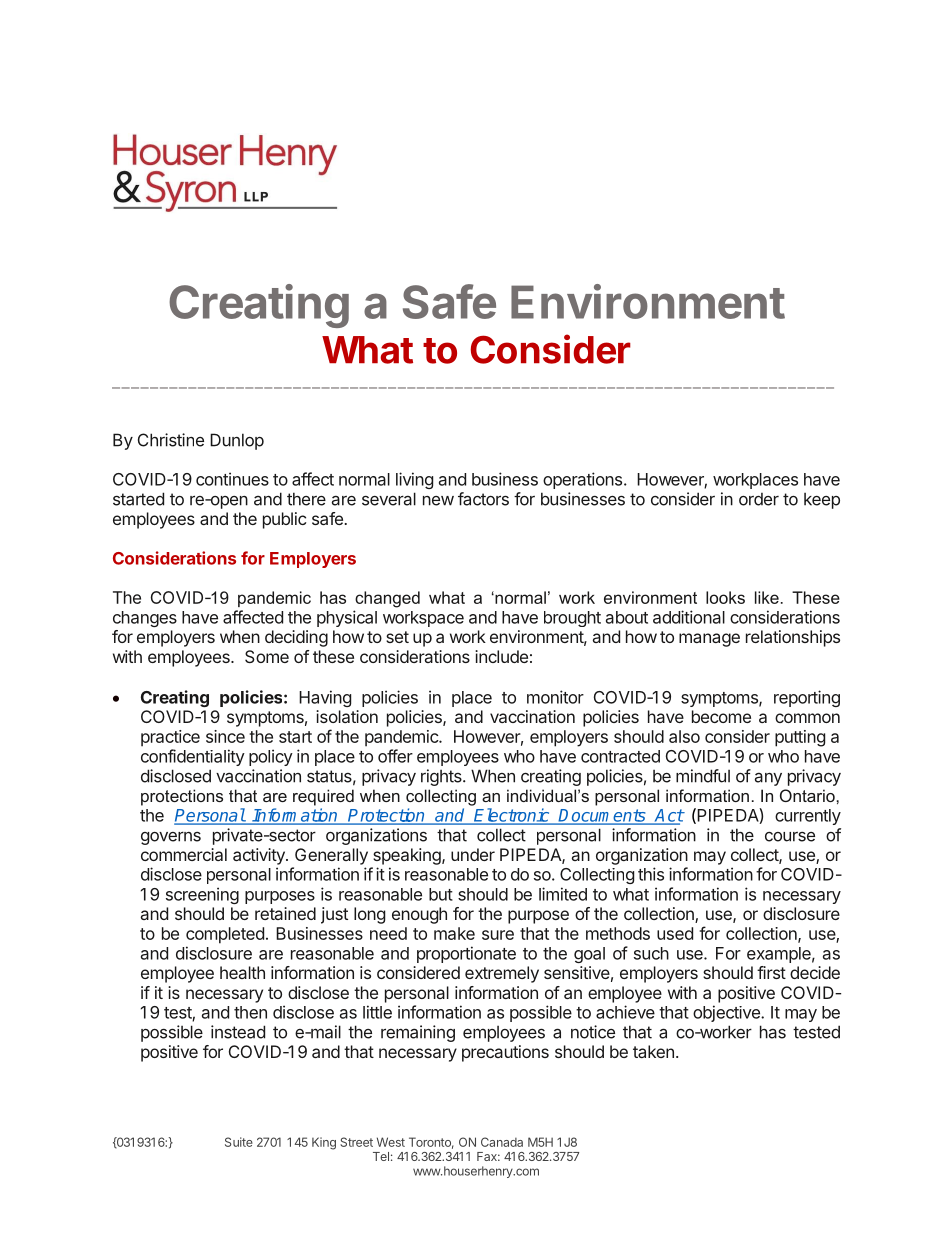 The width and height of the screenshot is (952, 1233). I want to click on objective, so click(727, 1013).
